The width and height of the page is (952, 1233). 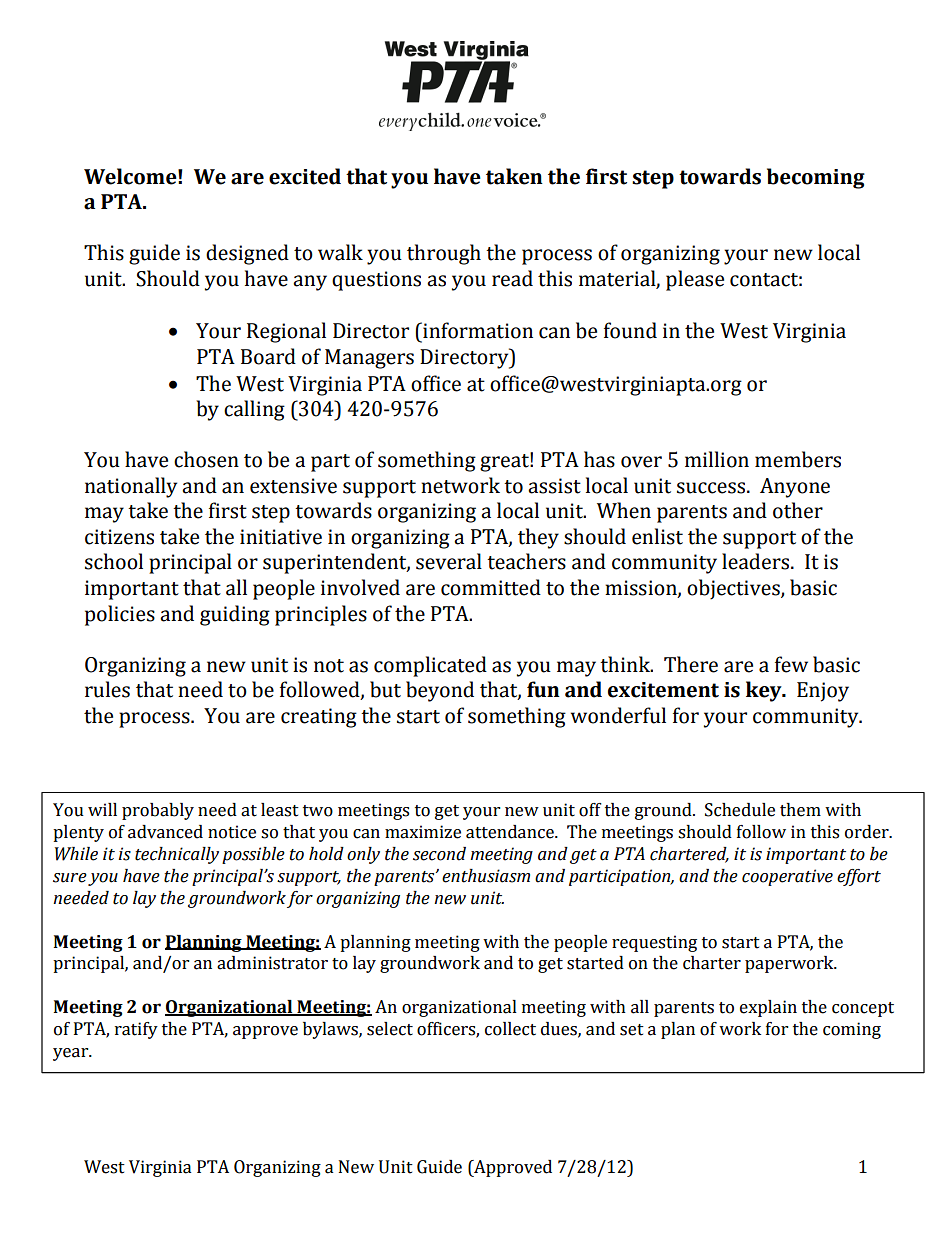 What do you see at coordinates (800, 810) in the page?
I see `them` at bounding box center [800, 810].
